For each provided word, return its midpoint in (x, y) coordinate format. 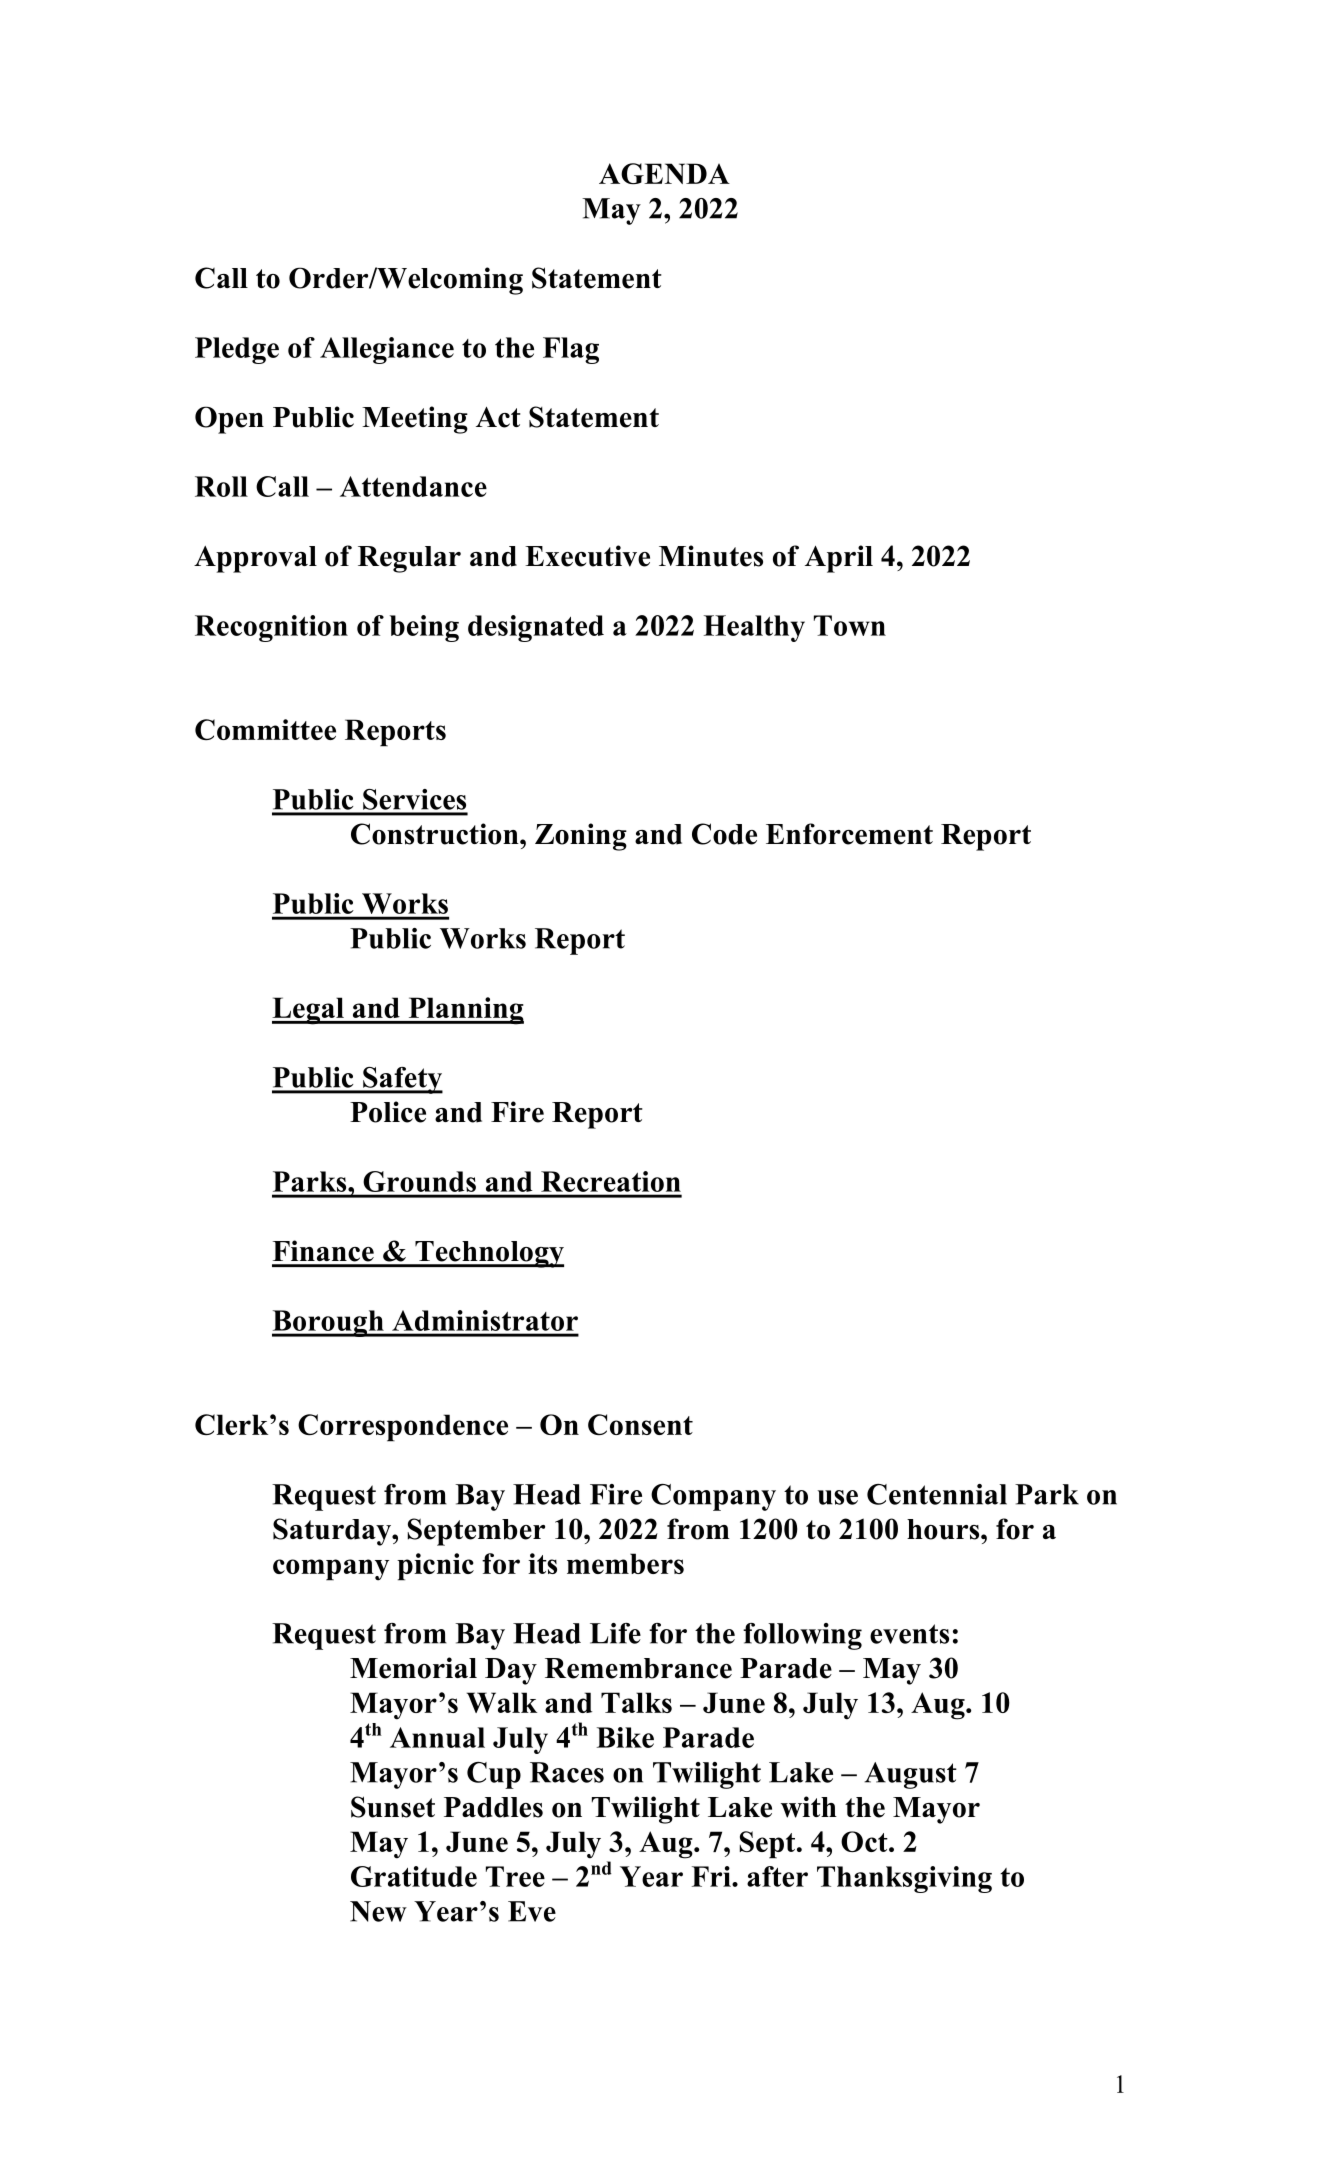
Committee (265, 729)
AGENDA (664, 174)
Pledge (237, 350)
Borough (329, 1323)
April (839, 559)
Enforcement (849, 834)
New (378, 1911)
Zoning (581, 837)
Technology (488, 1254)
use (838, 1497)
